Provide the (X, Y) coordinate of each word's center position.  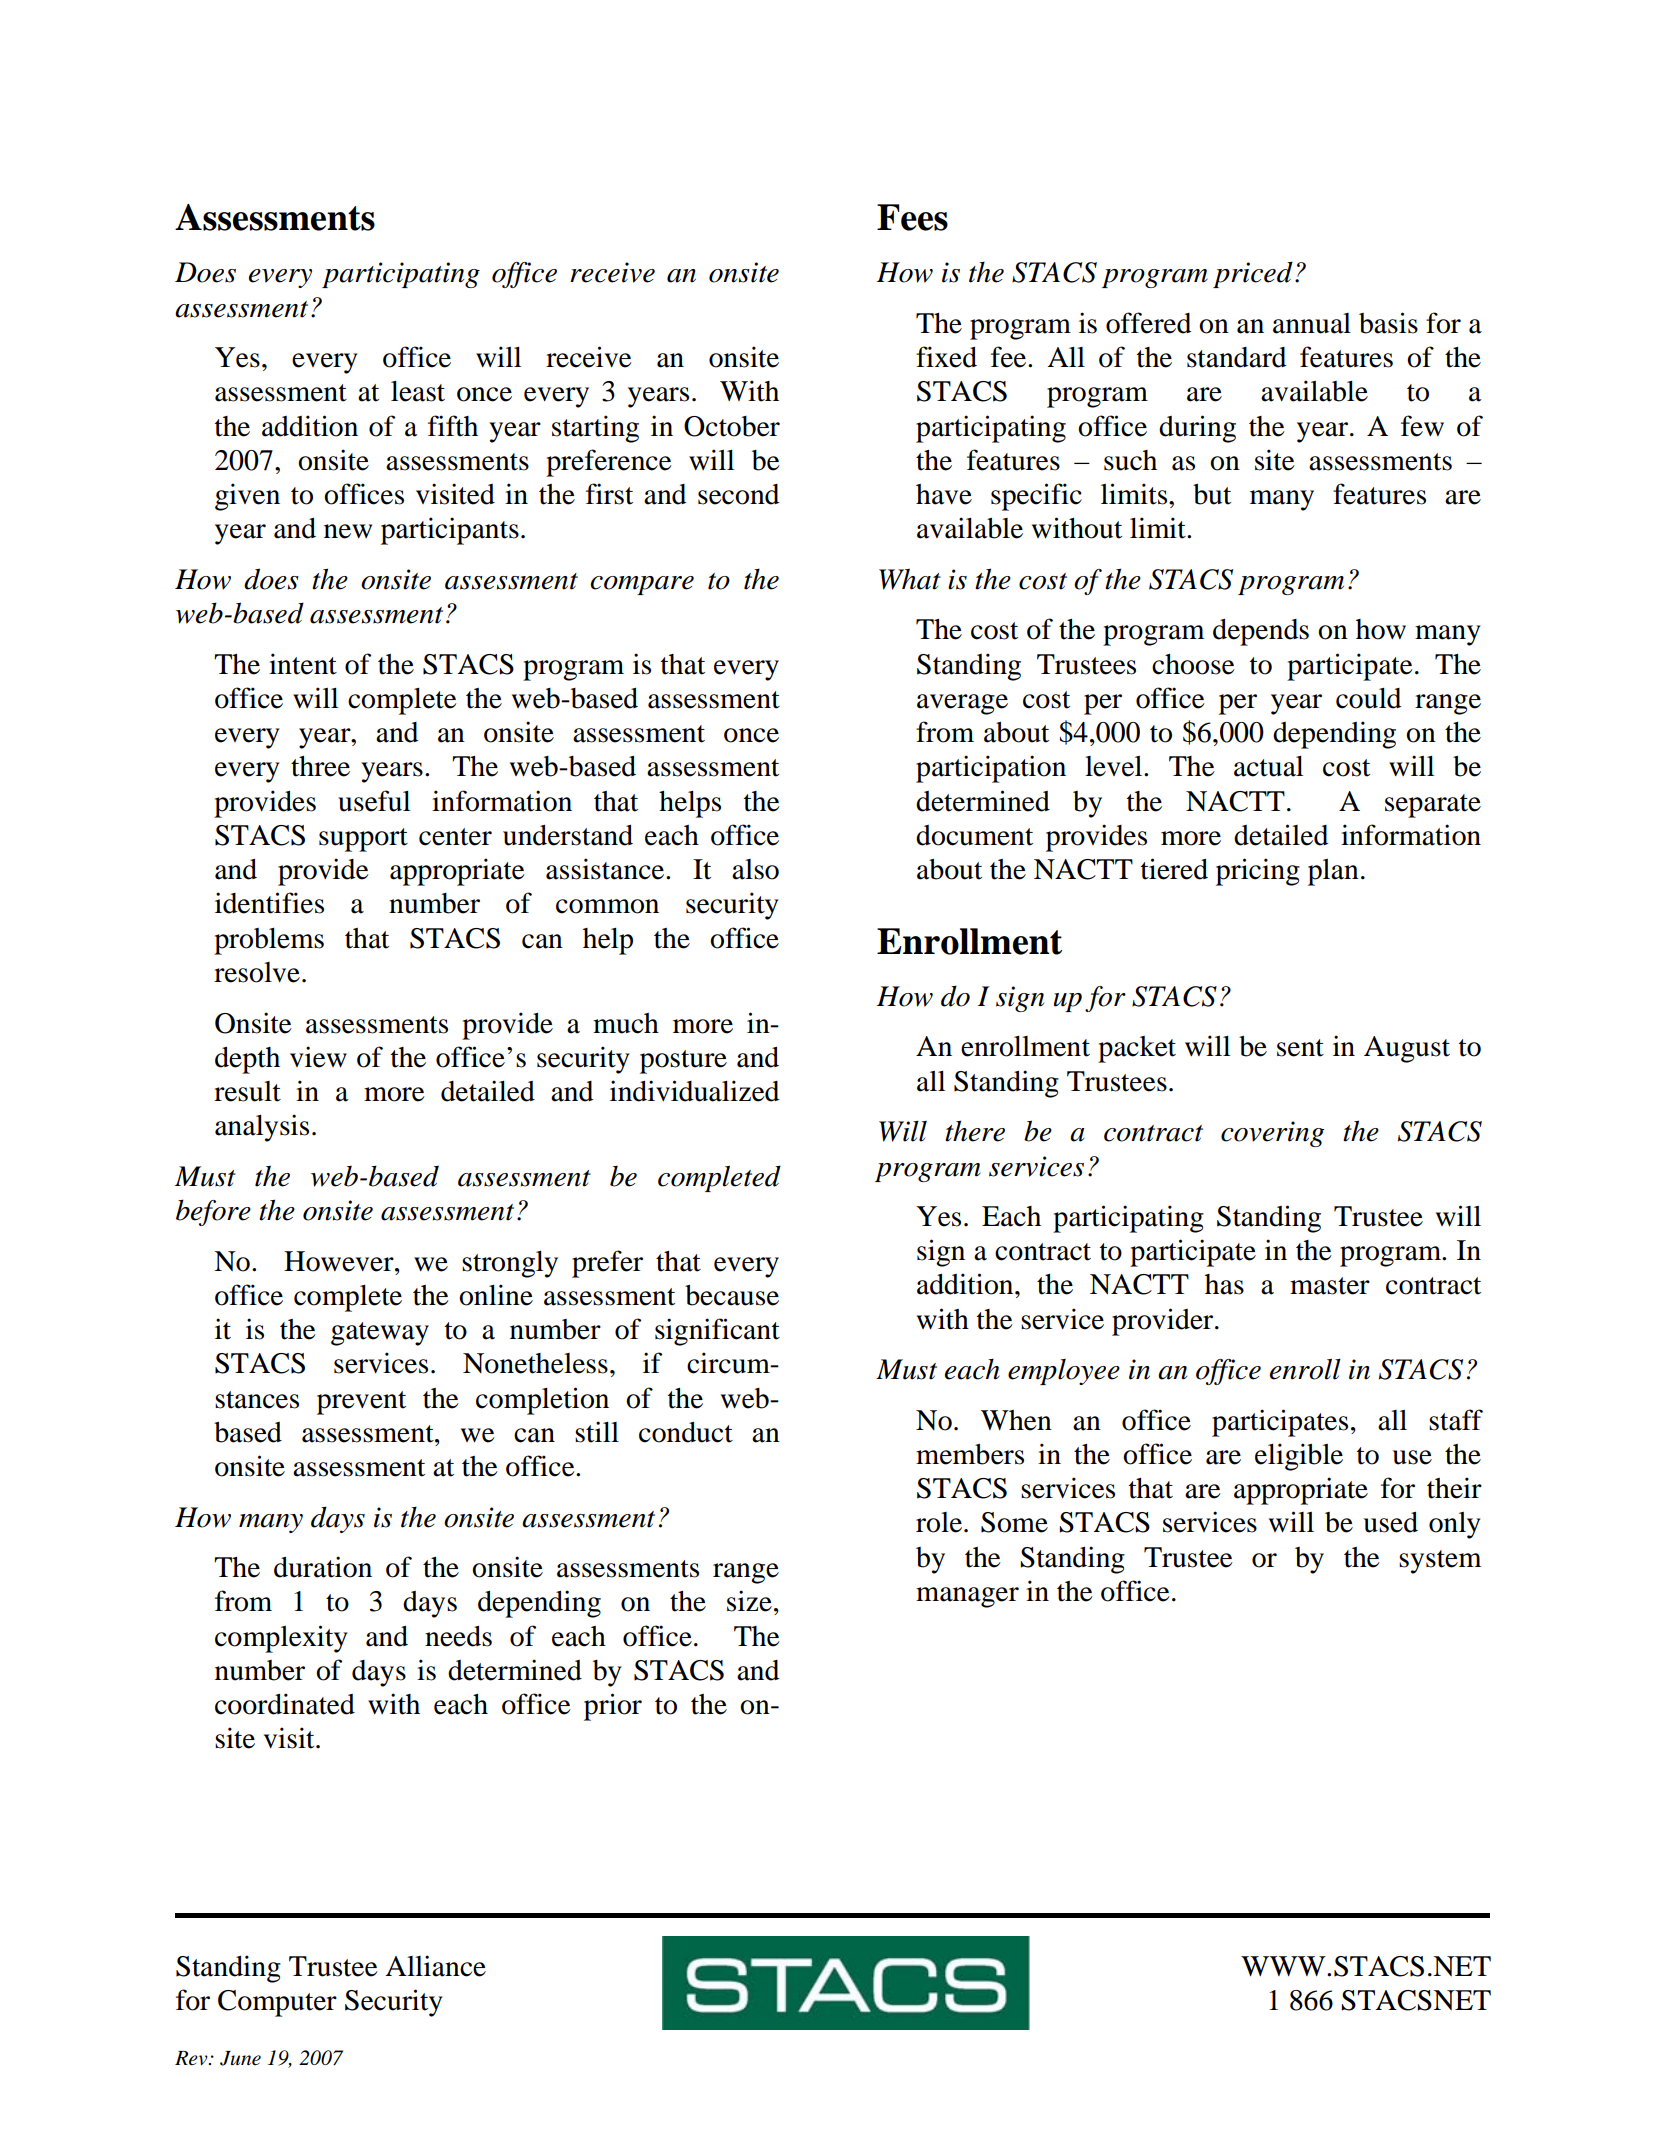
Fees (912, 217)
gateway (380, 1334)
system (1440, 1562)
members (970, 1454)
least (418, 391)
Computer (277, 2003)
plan (1333, 872)
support (363, 840)
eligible (1299, 1457)
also (755, 869)
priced (1253, 274)
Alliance (435, 1966)
